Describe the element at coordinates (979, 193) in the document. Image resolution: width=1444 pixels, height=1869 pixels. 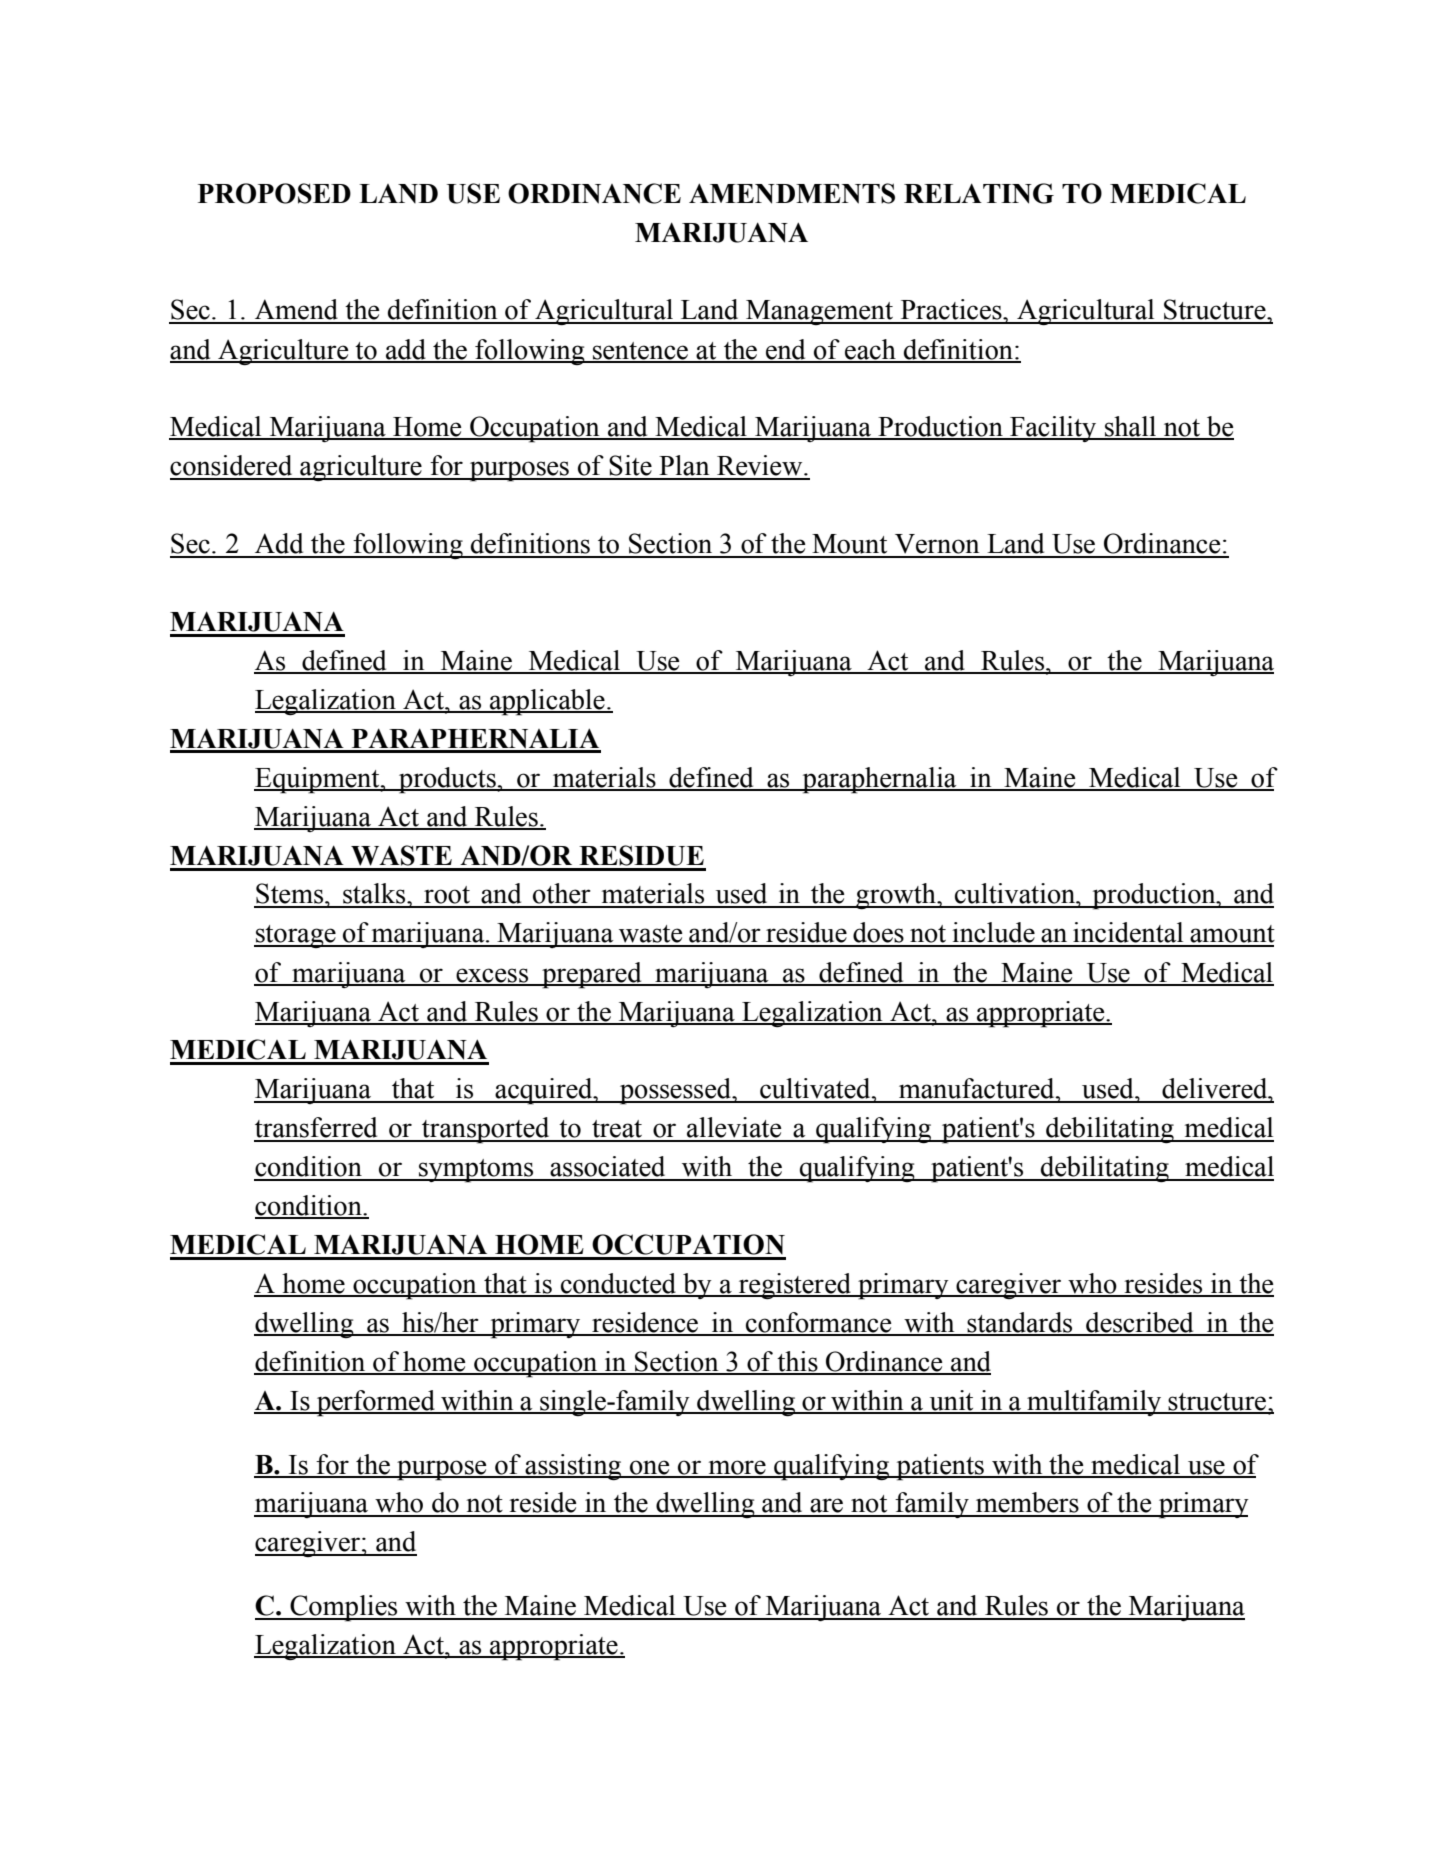
I see `RELATING` at that location.
